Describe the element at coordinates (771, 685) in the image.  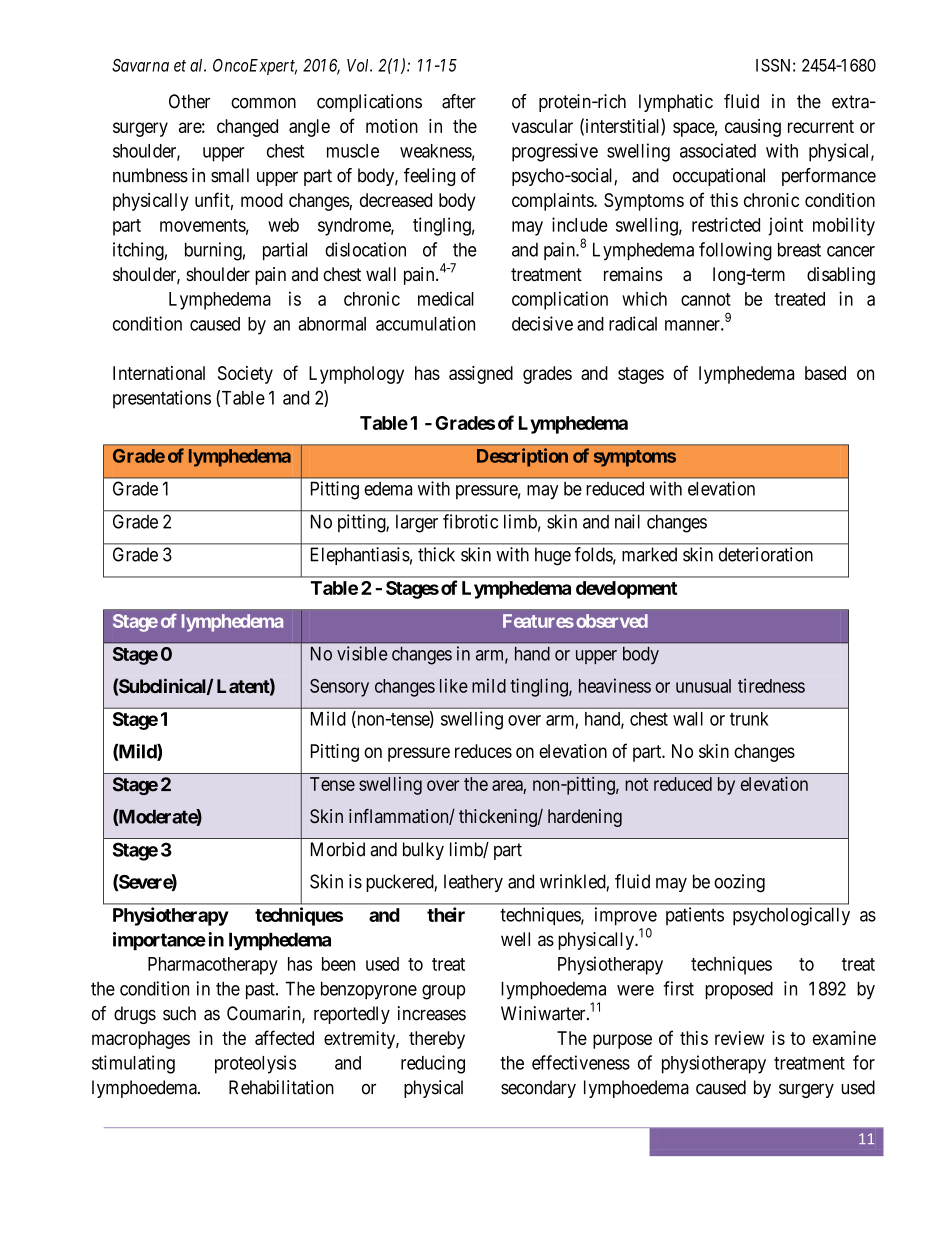
I see `tiredness` at that location.
